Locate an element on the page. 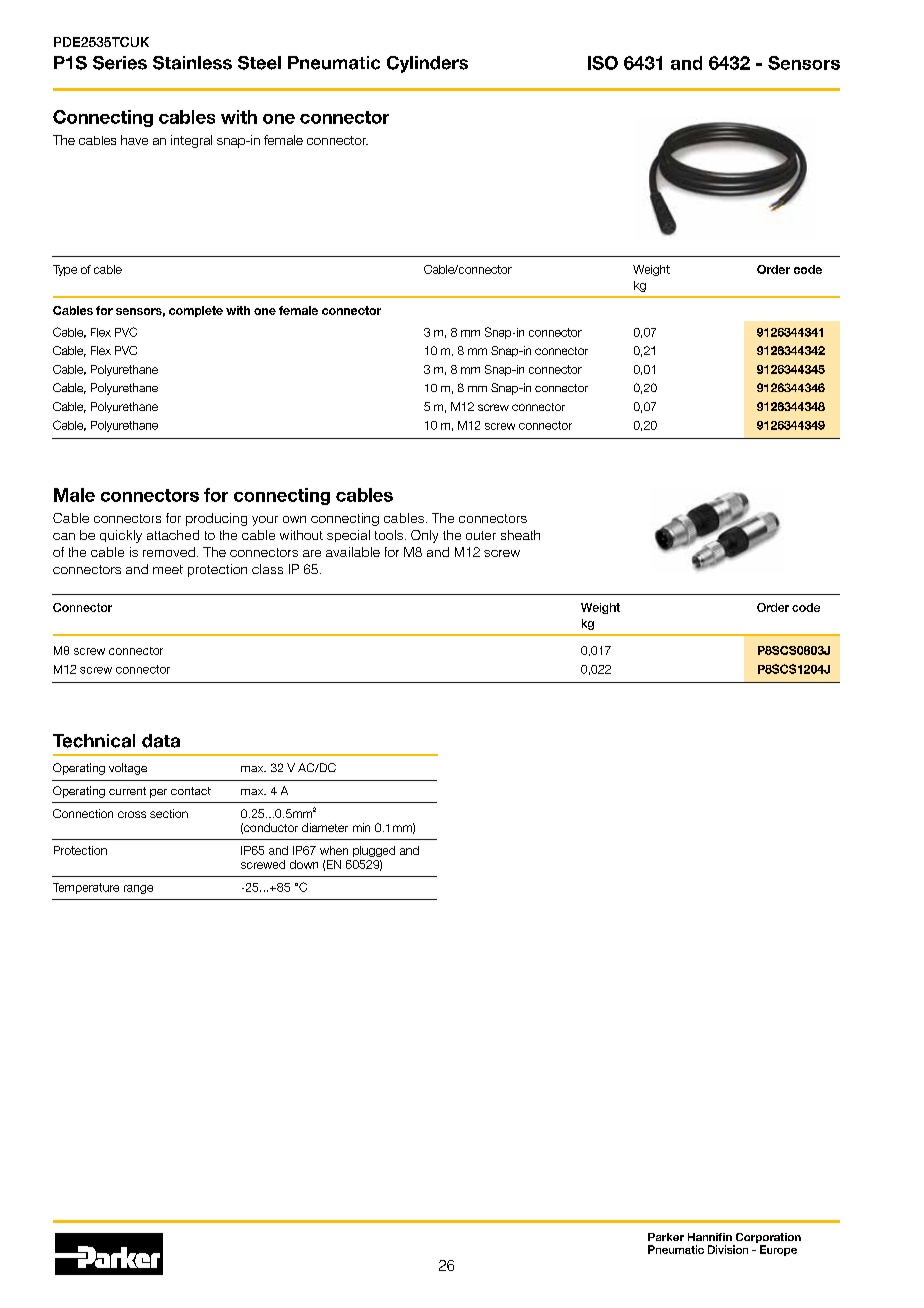 This document has height=1308, width=924. attached is located at coordinates (173, 535).
